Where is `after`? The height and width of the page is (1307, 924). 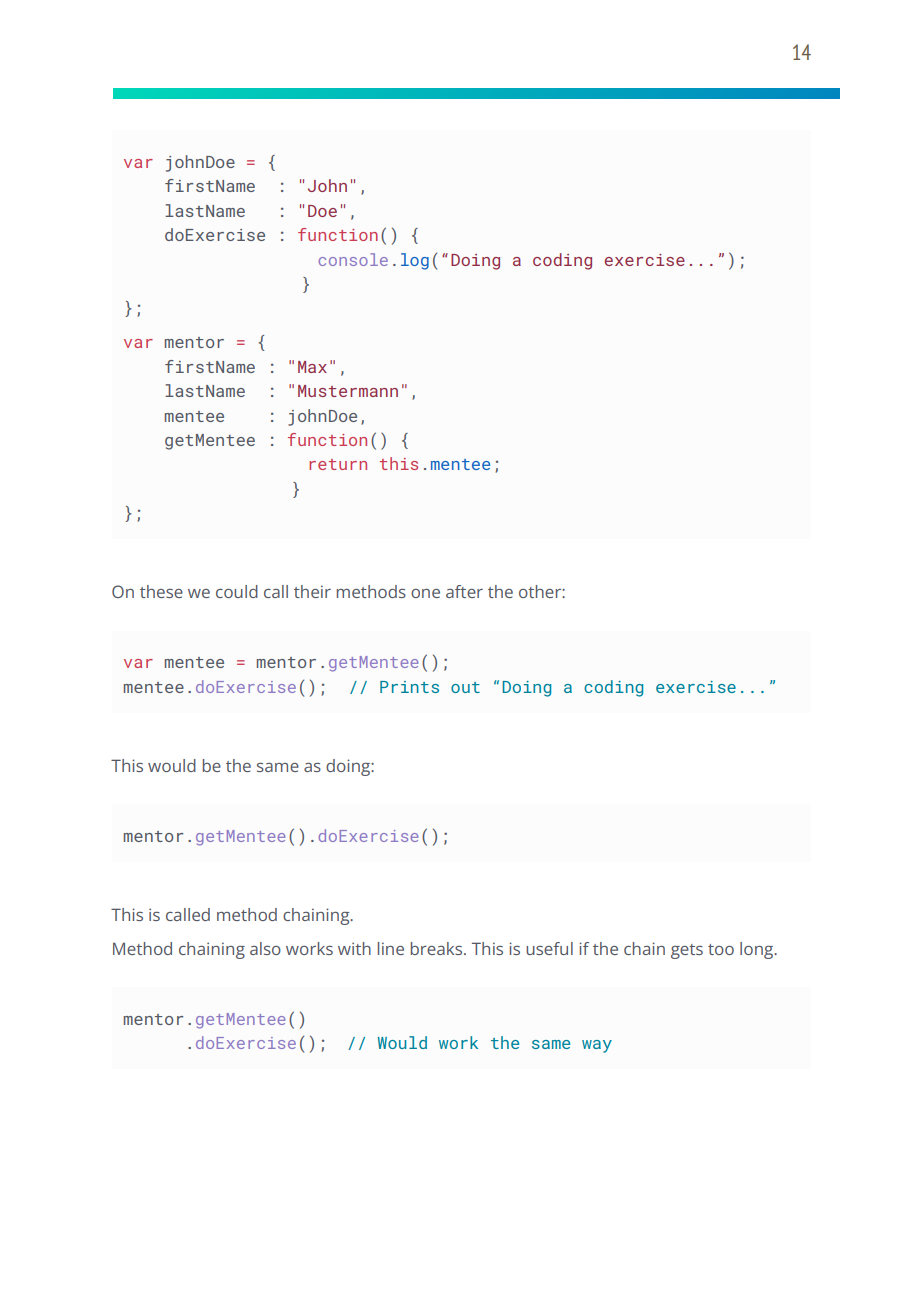
after is located at coordinates (464, 591).
